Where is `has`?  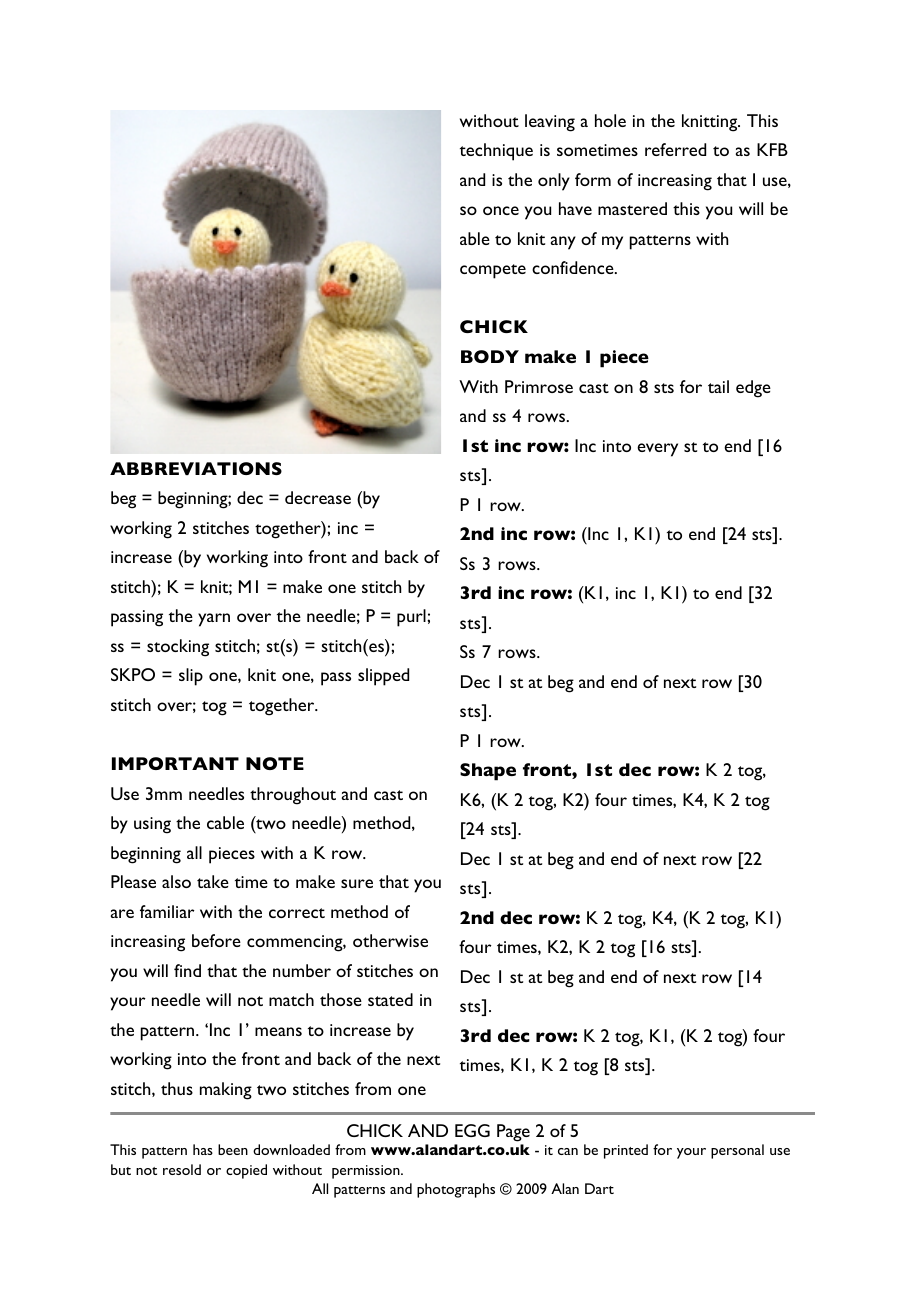
has is located at coordinates (203, 1149).
